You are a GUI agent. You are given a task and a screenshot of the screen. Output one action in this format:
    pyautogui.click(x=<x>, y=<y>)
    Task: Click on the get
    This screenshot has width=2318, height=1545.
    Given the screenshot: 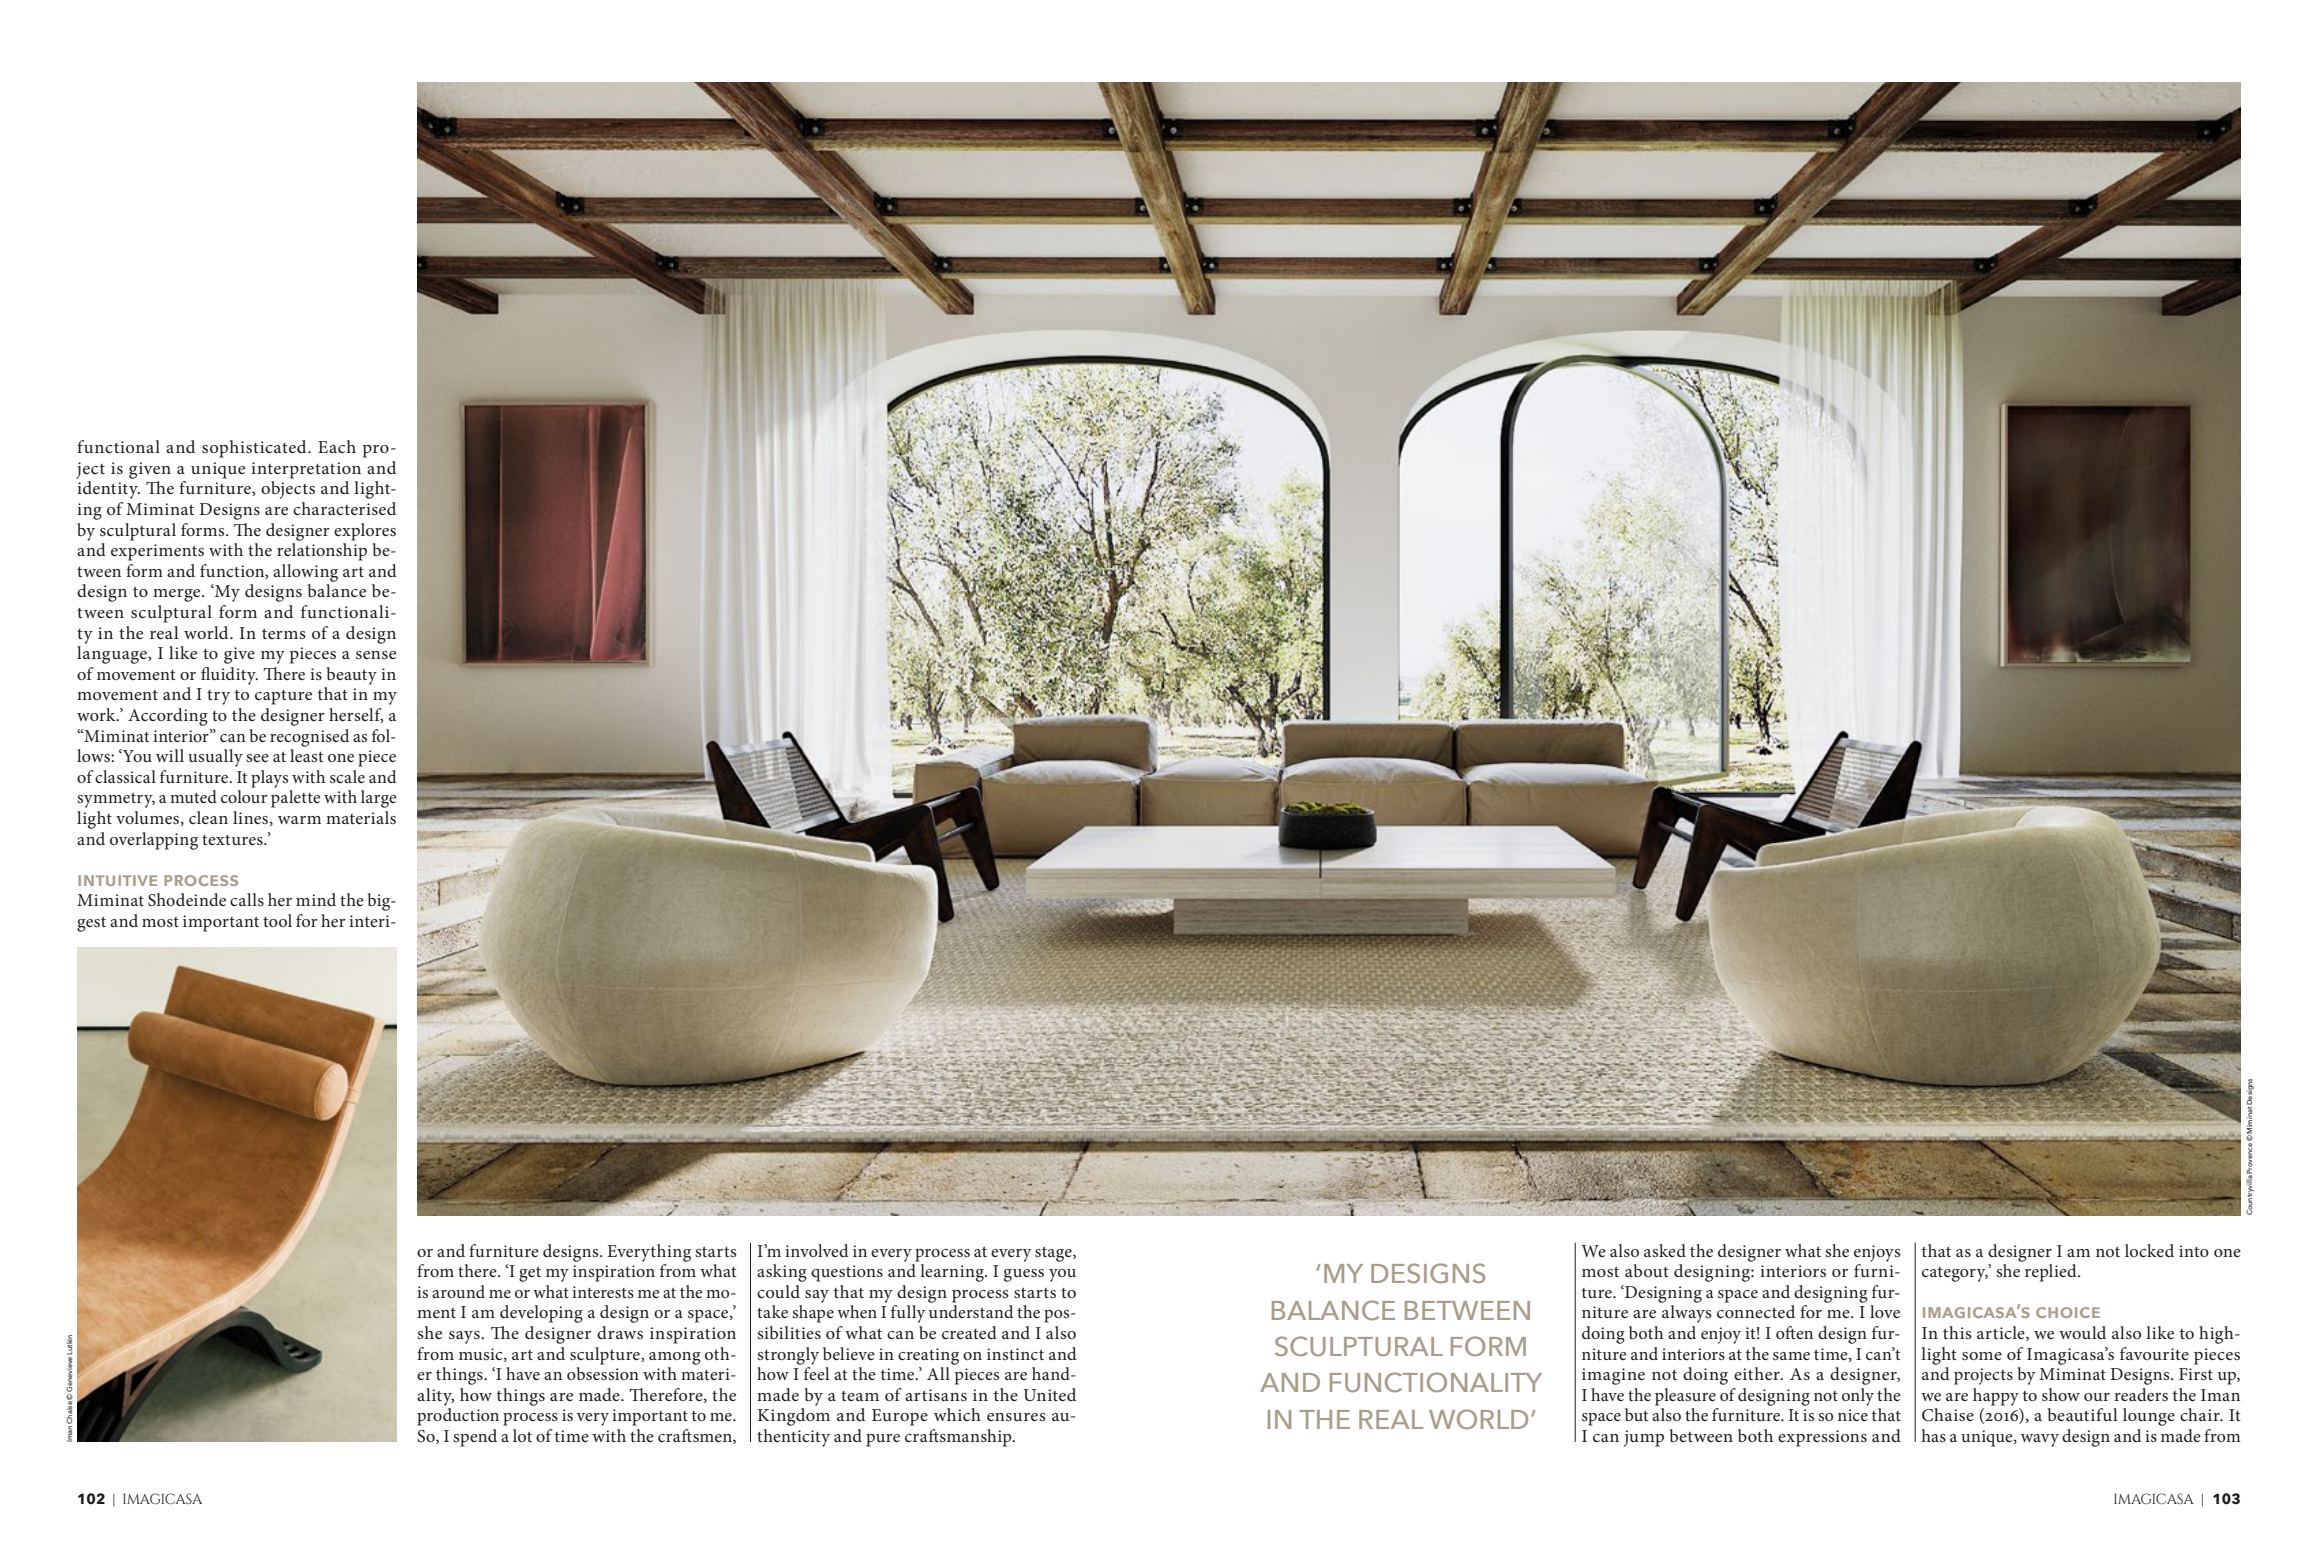 What is the action you would take?
    pyautogui.click(x=530, y=1274)
